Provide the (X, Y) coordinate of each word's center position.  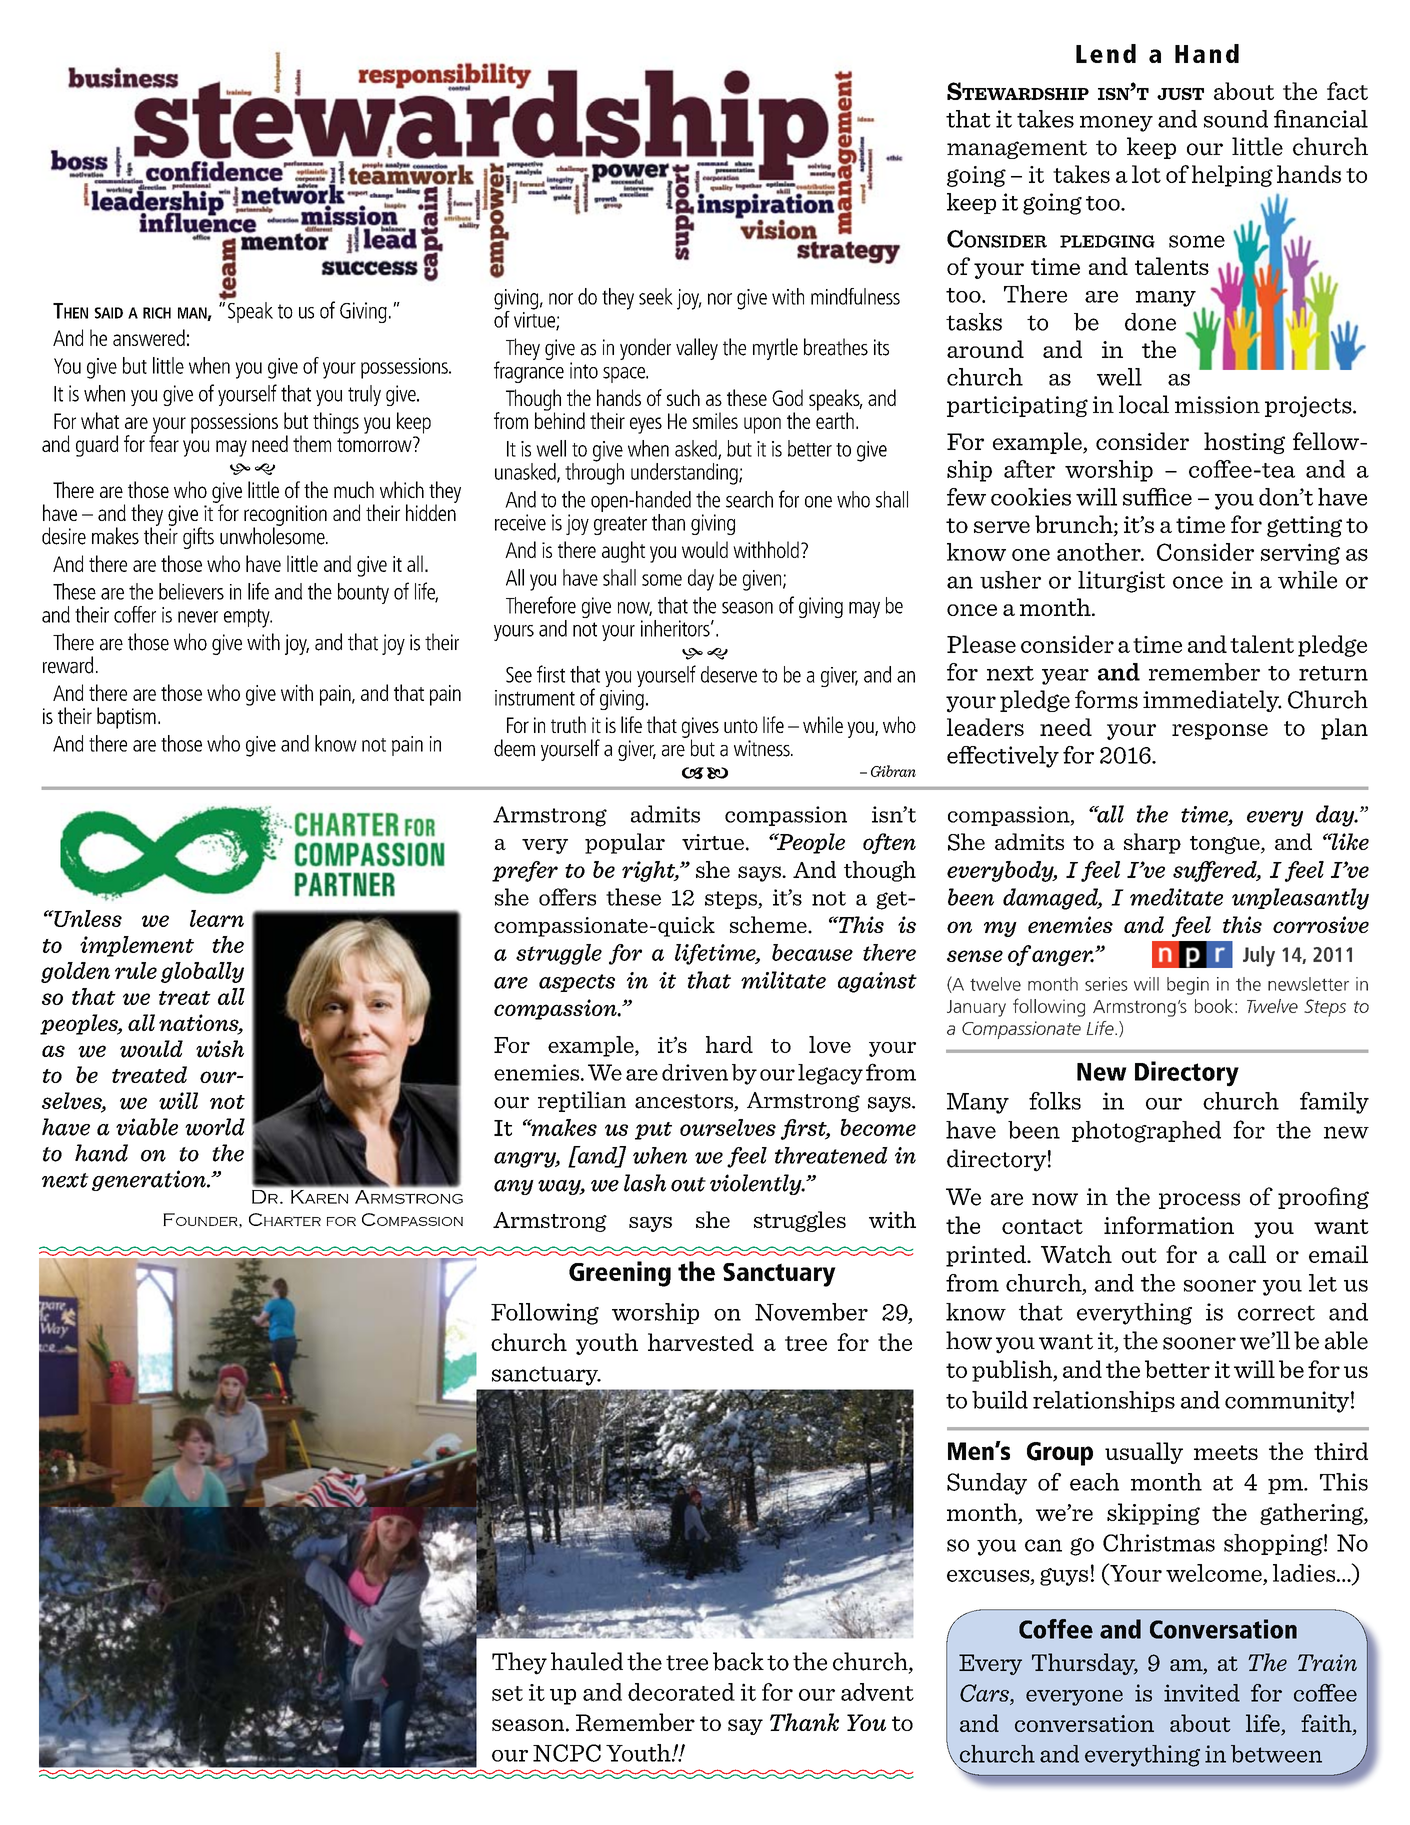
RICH (157, 313)
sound (1236, 119)
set (507, 1693)
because (812, 952)
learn (217, 918)
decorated (681, 1692)
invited (1202, 1693)
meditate (1176, 897)
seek (656, 296)
